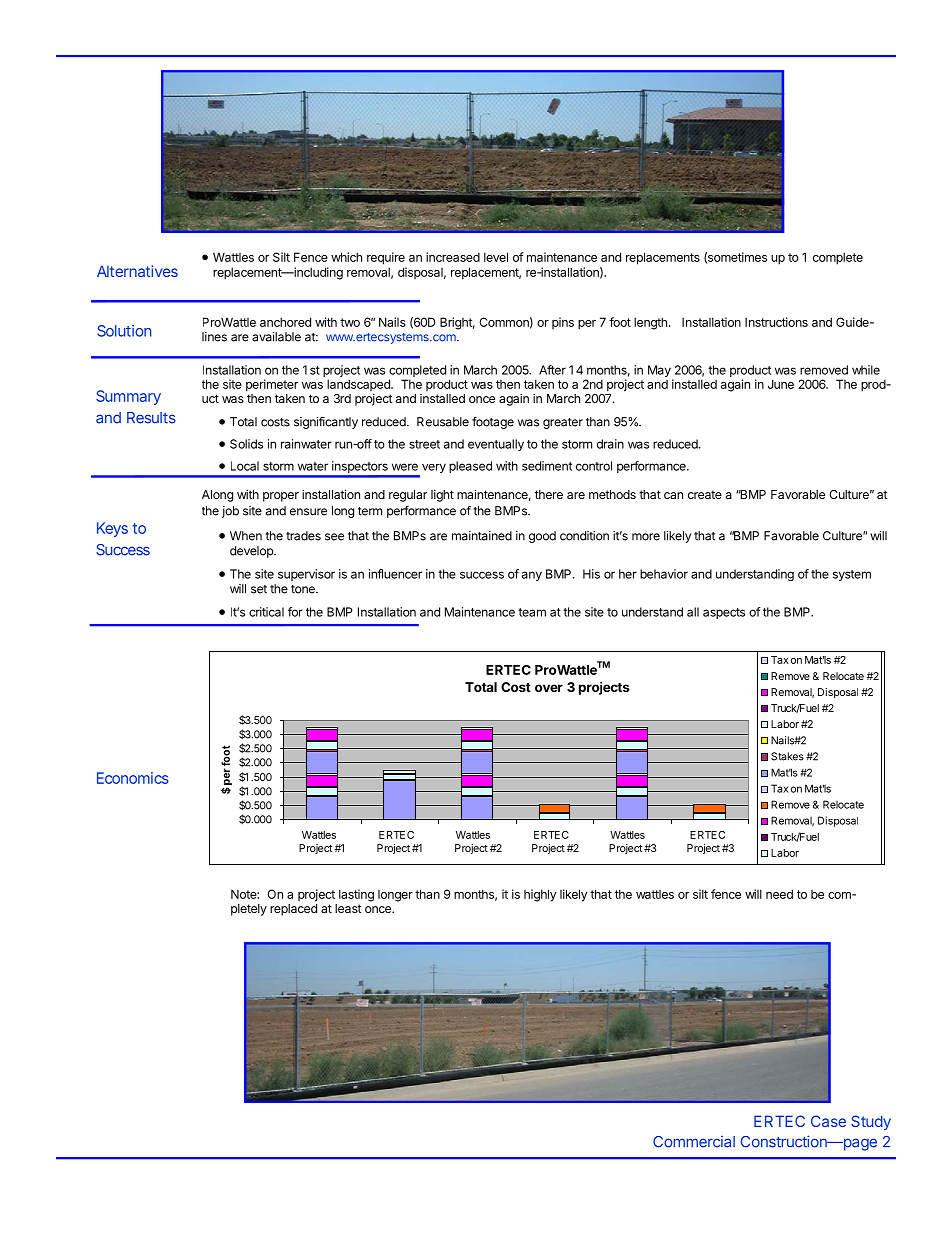  I want to click on create, so click(705, 494).
